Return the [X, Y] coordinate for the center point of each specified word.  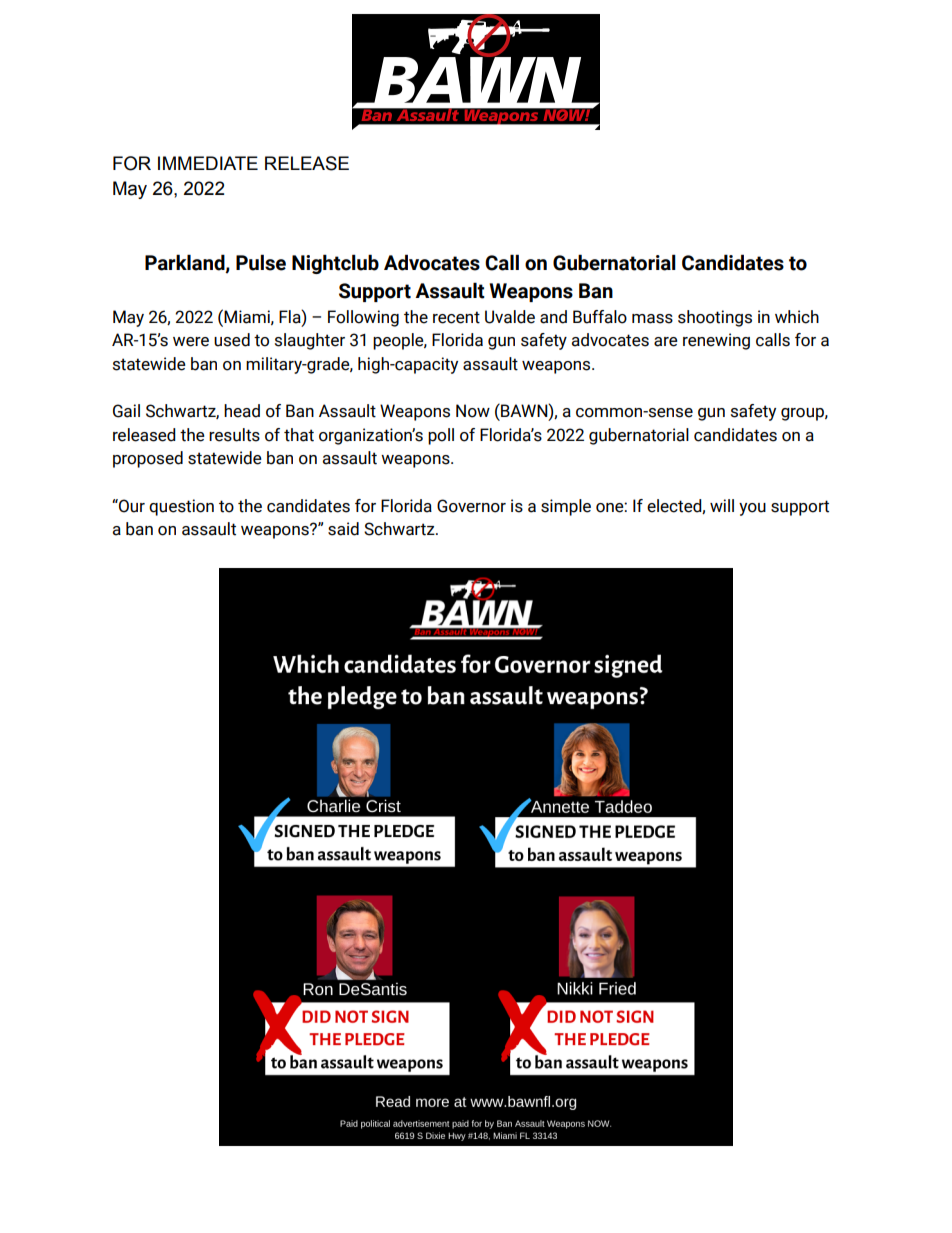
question [181, 507]
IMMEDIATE [208, 163]
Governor [471, 506]
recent [456, 317]
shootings [715, 318]
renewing [716, 341]
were [191, 342]
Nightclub [335, 264]
